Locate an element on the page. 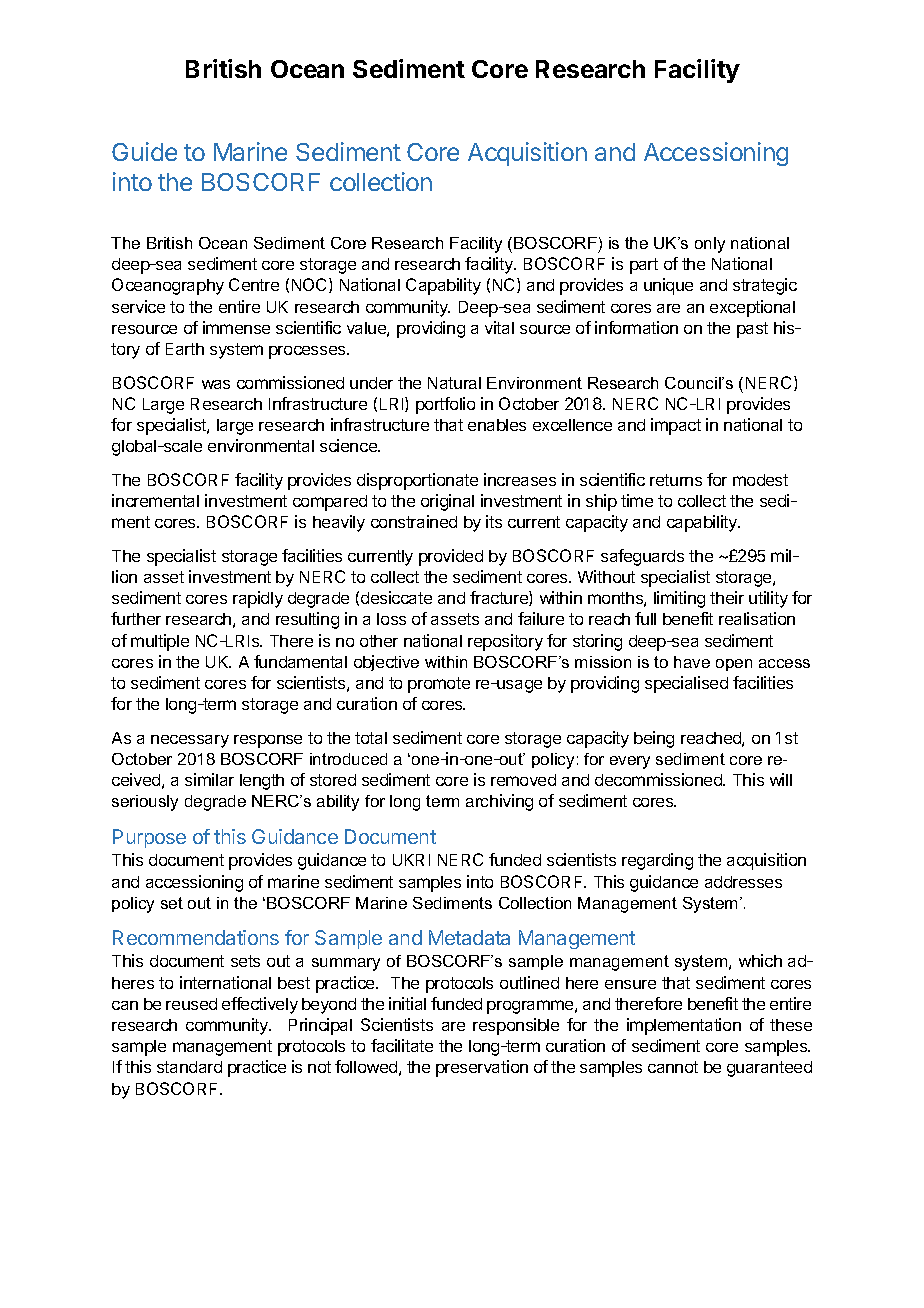  their is located at coordinates (727, 597).
